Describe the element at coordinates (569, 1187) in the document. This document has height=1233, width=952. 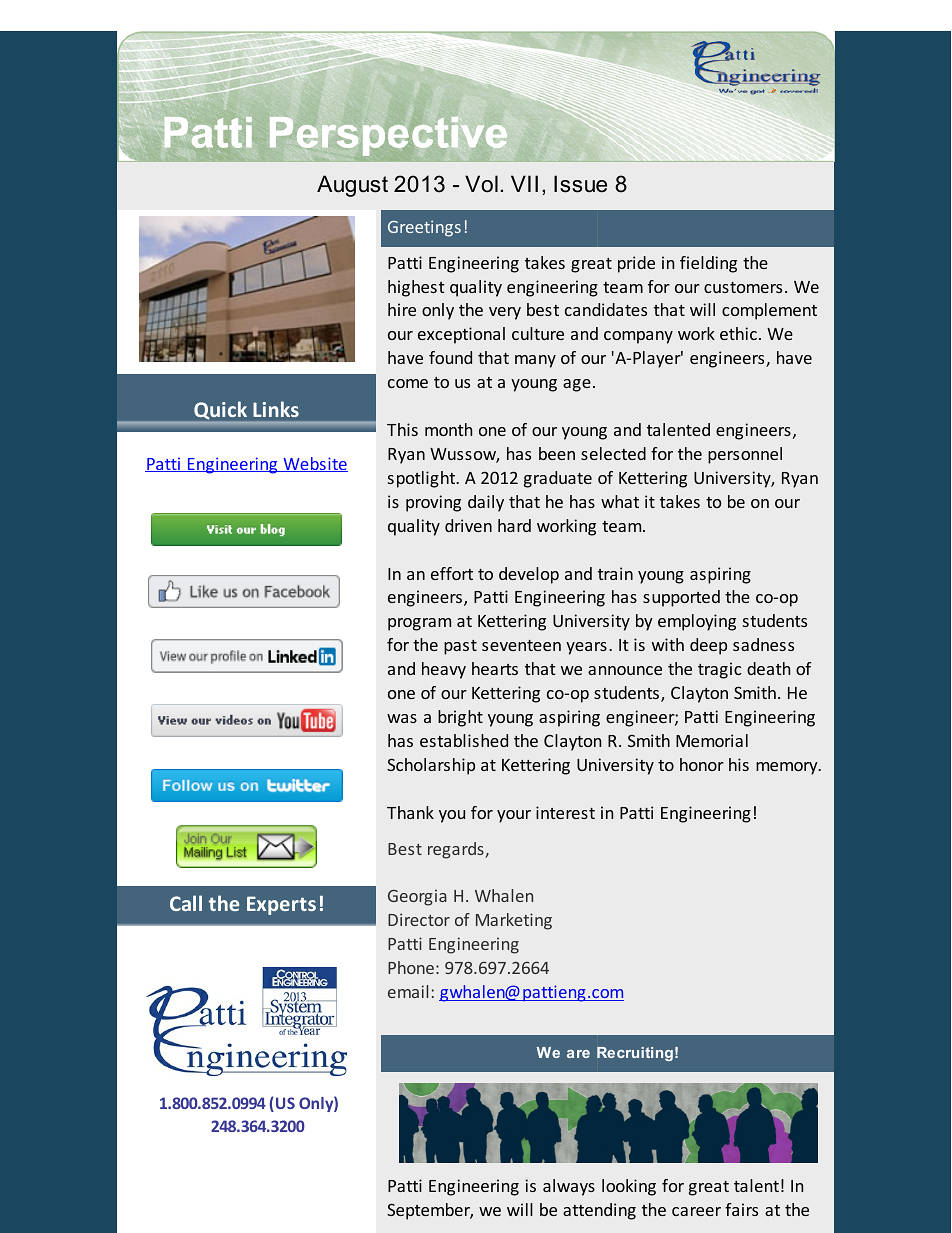
I see `always` at that location.
